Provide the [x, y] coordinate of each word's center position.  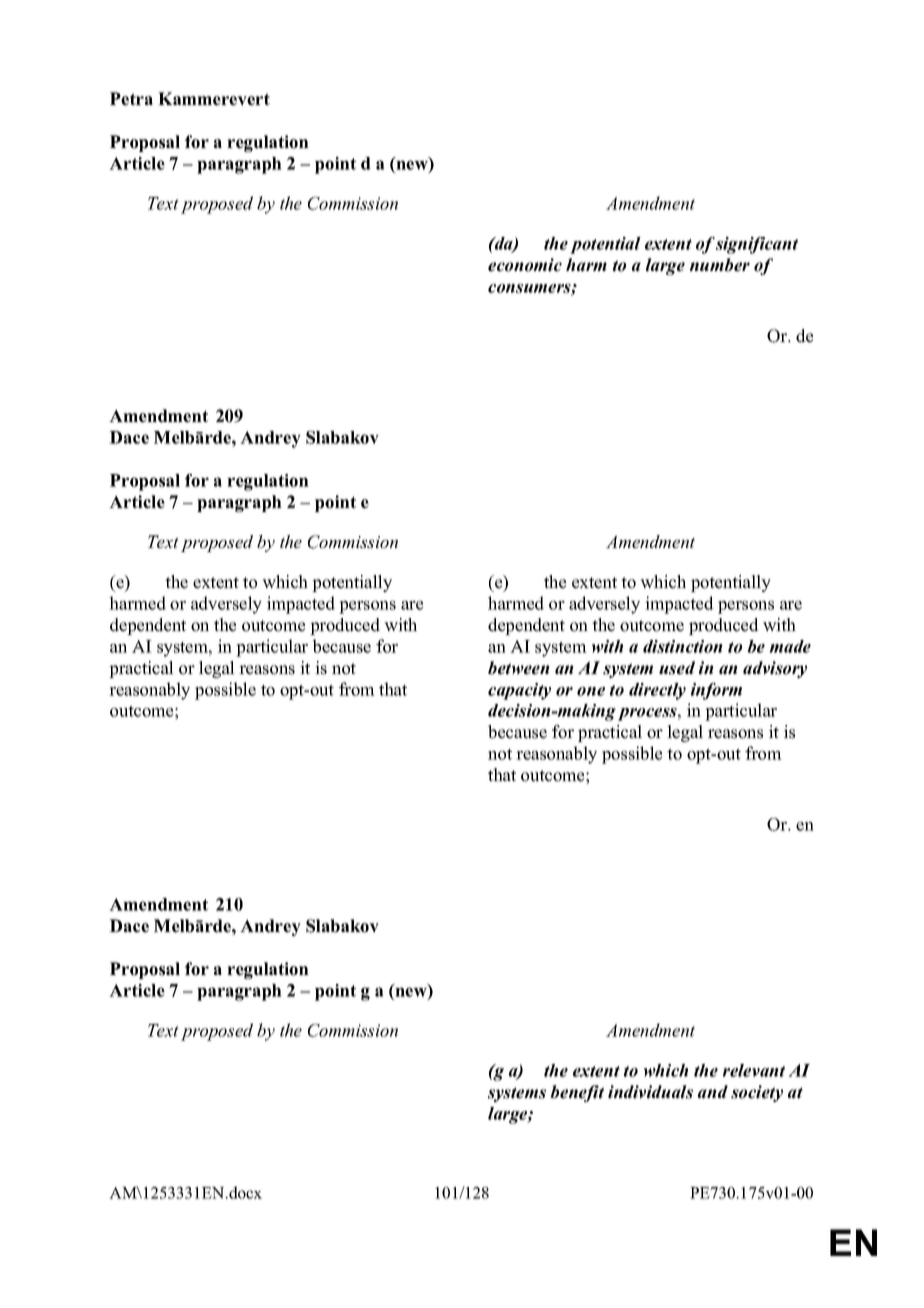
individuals [650, 1092]
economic [525, 265]
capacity [519, 691]
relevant [754, 1070]
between [519, 668]
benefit [577, 1093]
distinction [683, 646]
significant [757, 245]
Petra [131, 99]
